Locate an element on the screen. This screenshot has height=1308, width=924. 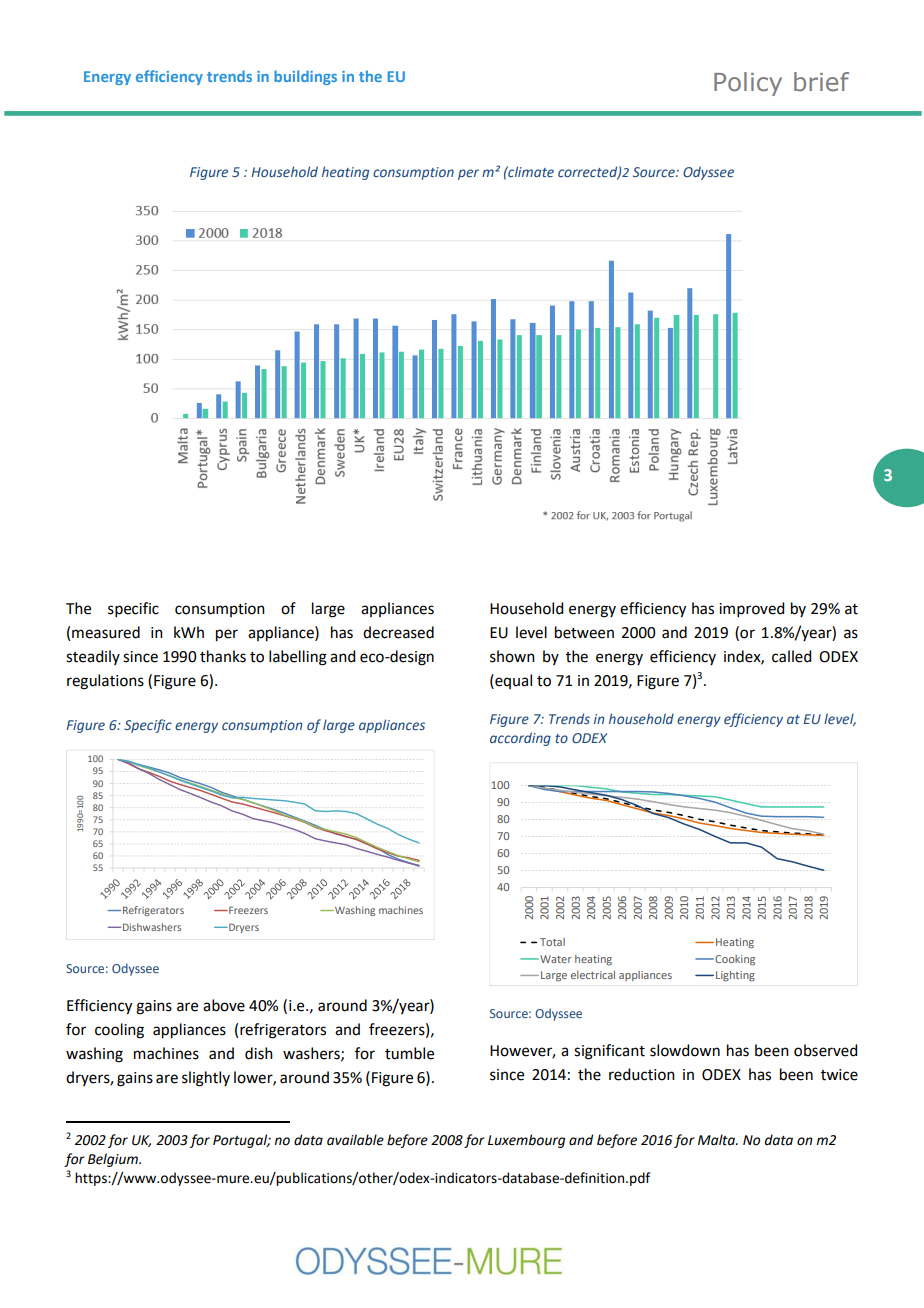
brief is located at coordinates (821, 82).
